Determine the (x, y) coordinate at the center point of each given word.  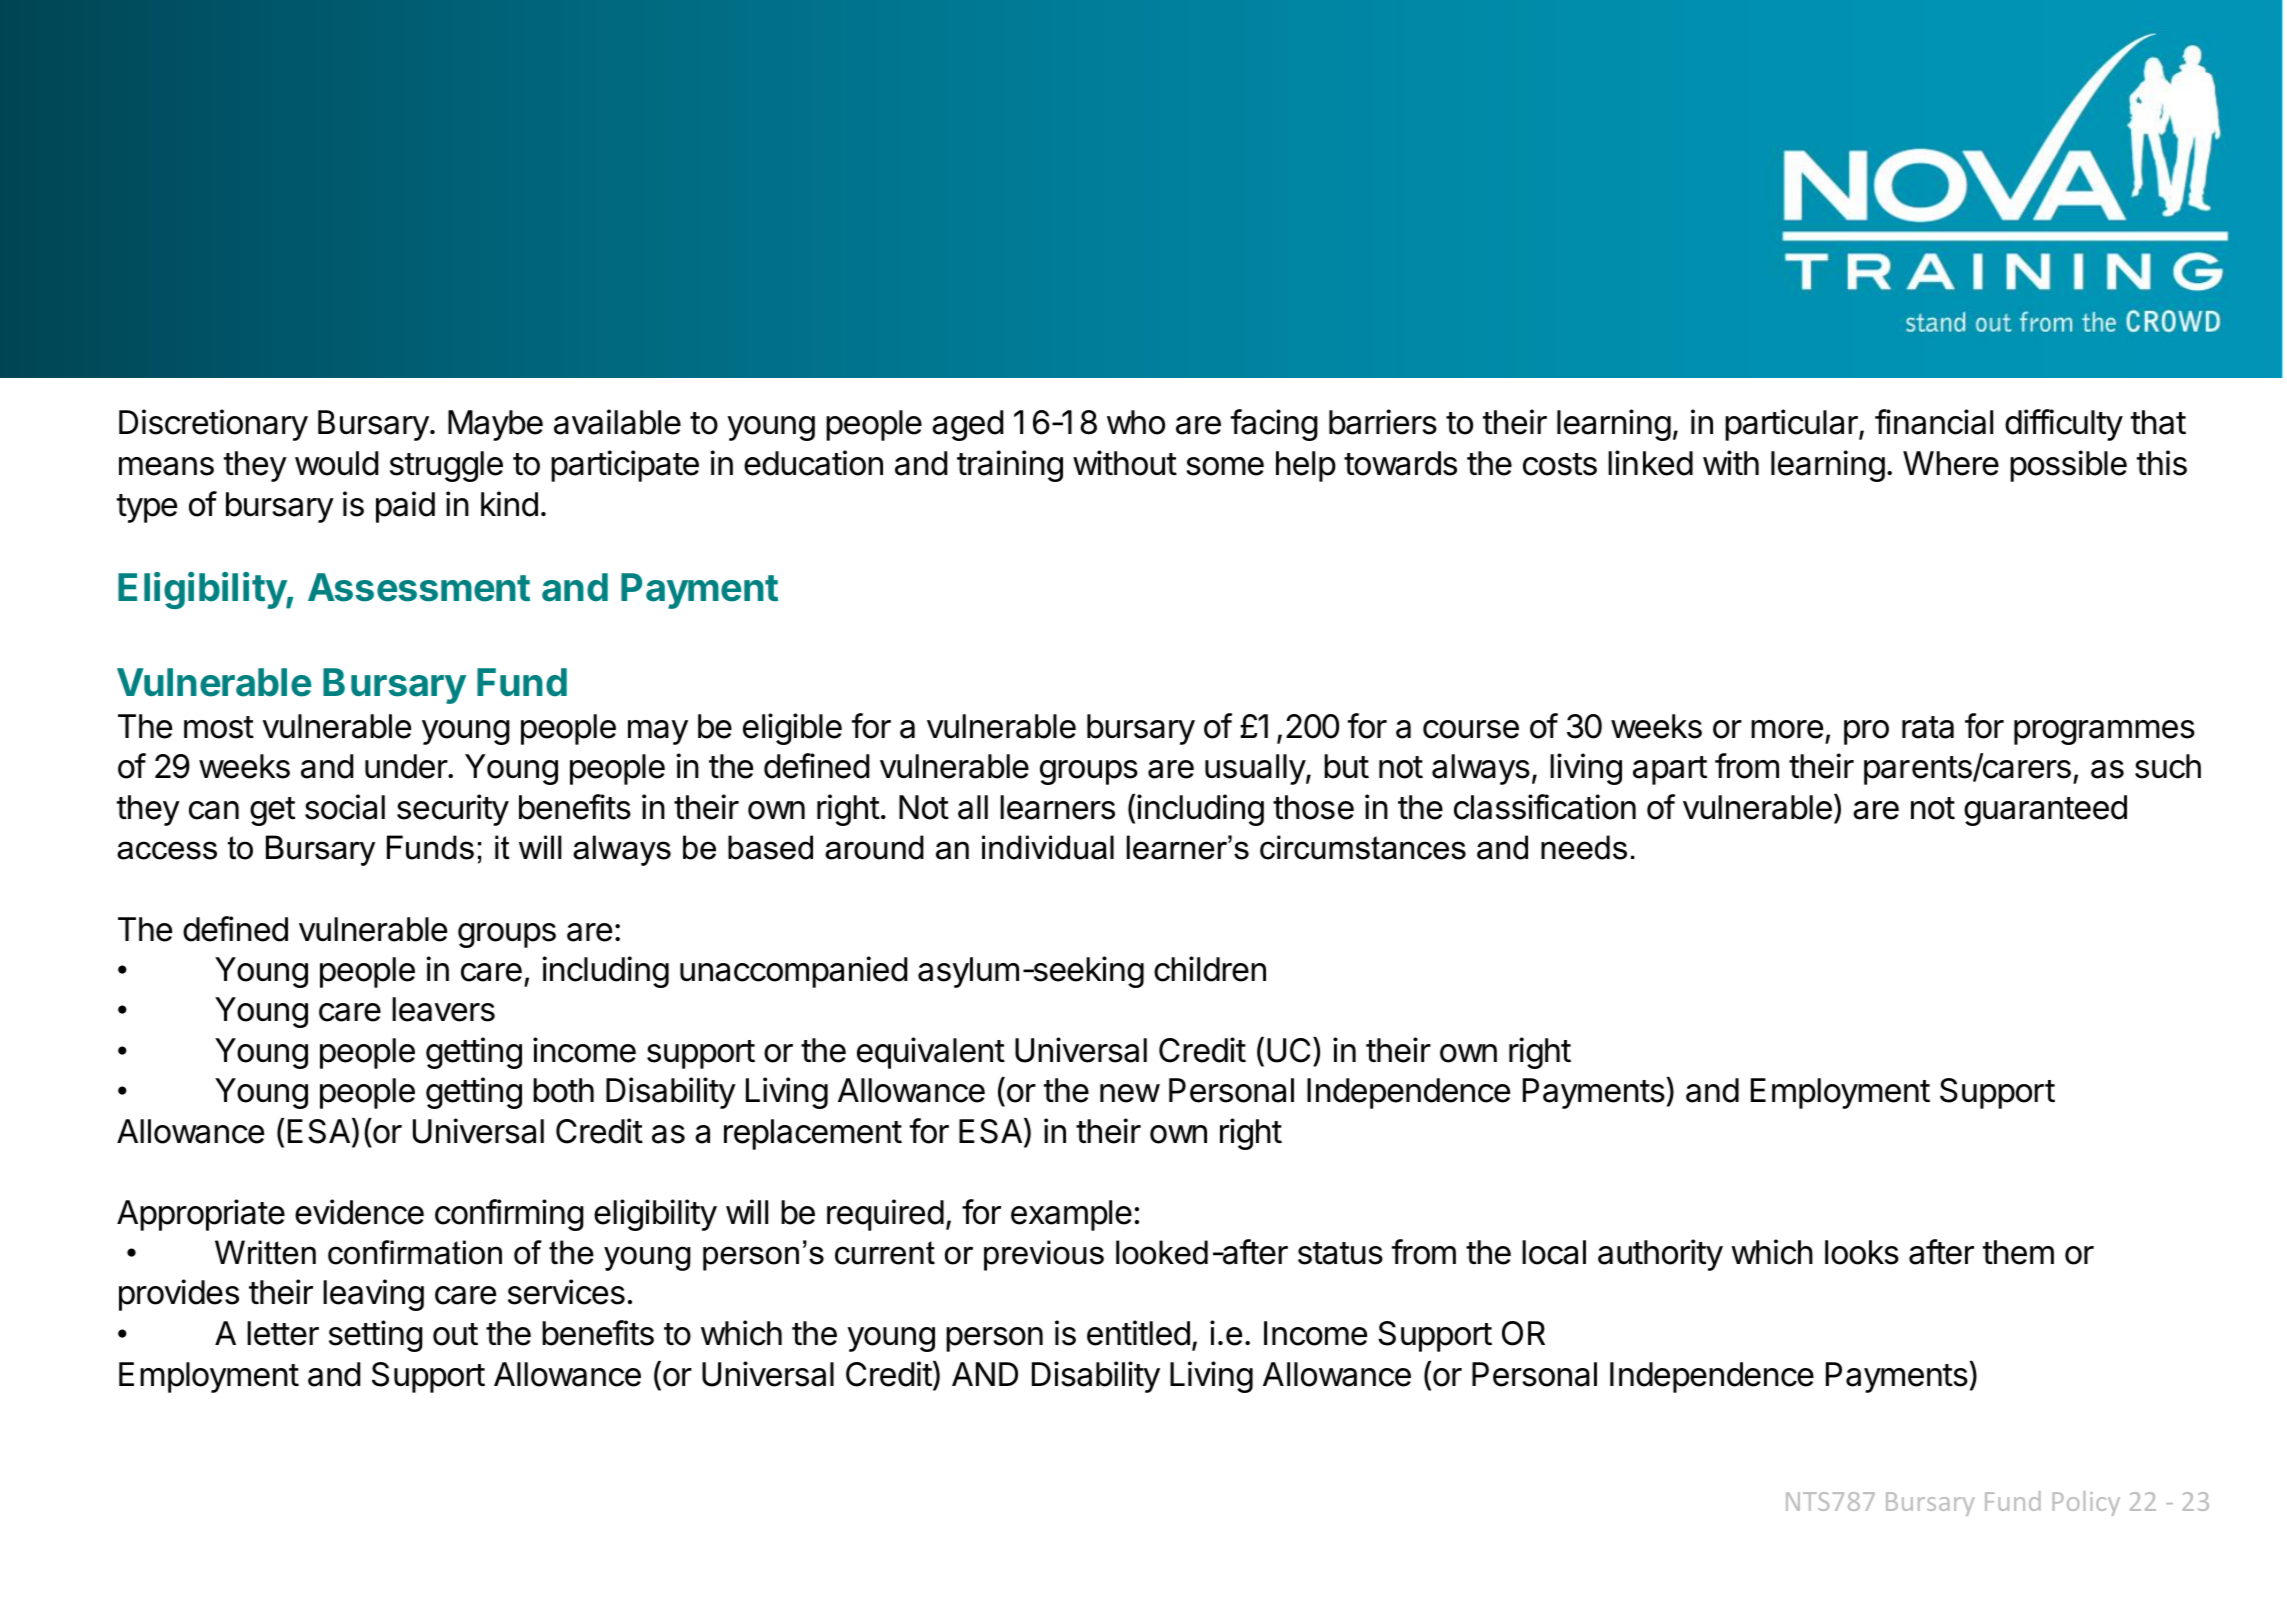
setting (376, 1336)
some (1225, 466)
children (1210, 969)
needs (1584, 847)
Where (1951, 463)
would (336, 463)
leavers (443, 1009)
